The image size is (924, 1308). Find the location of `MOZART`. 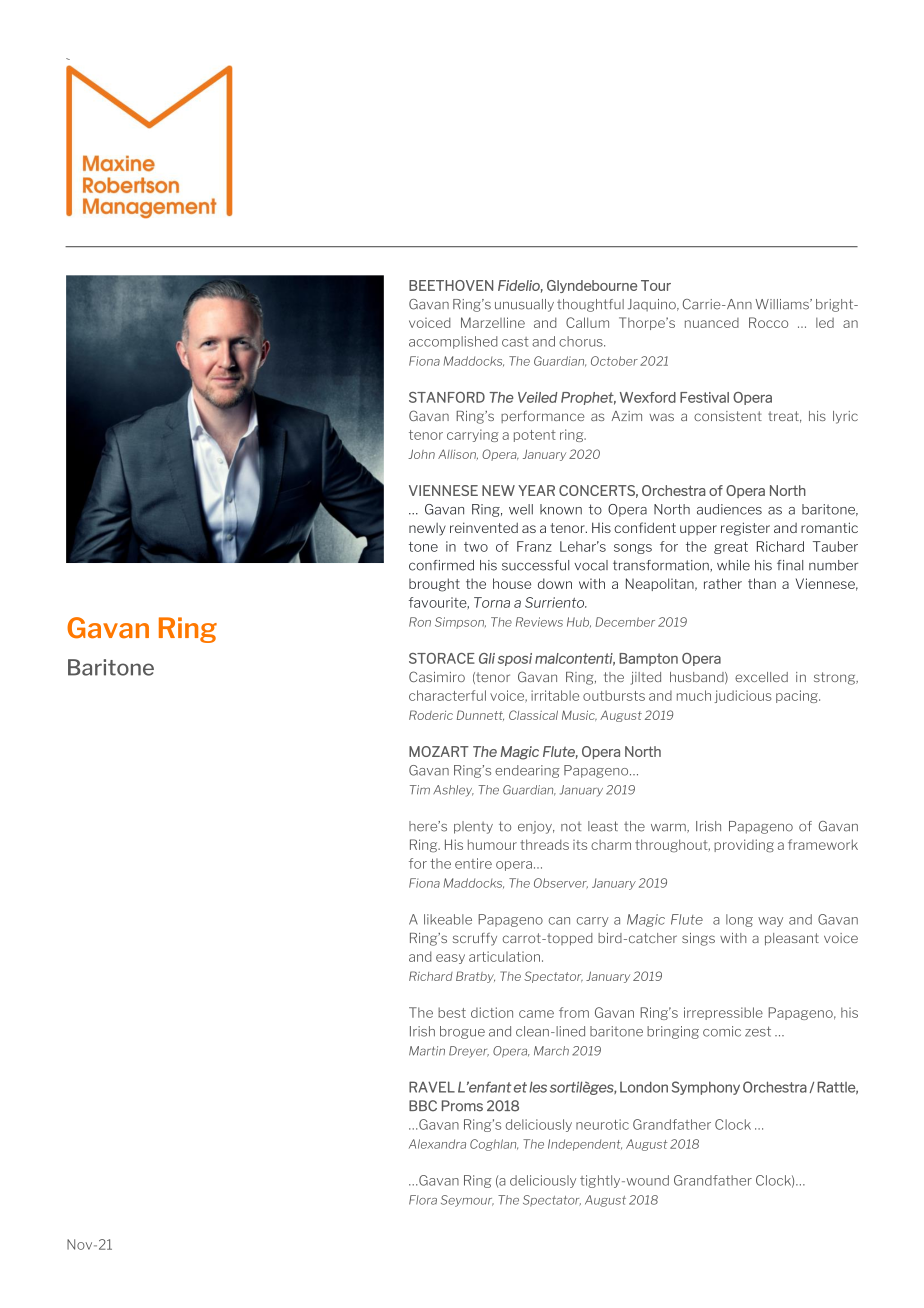

MOZART is located at coordinates (439, 751).
